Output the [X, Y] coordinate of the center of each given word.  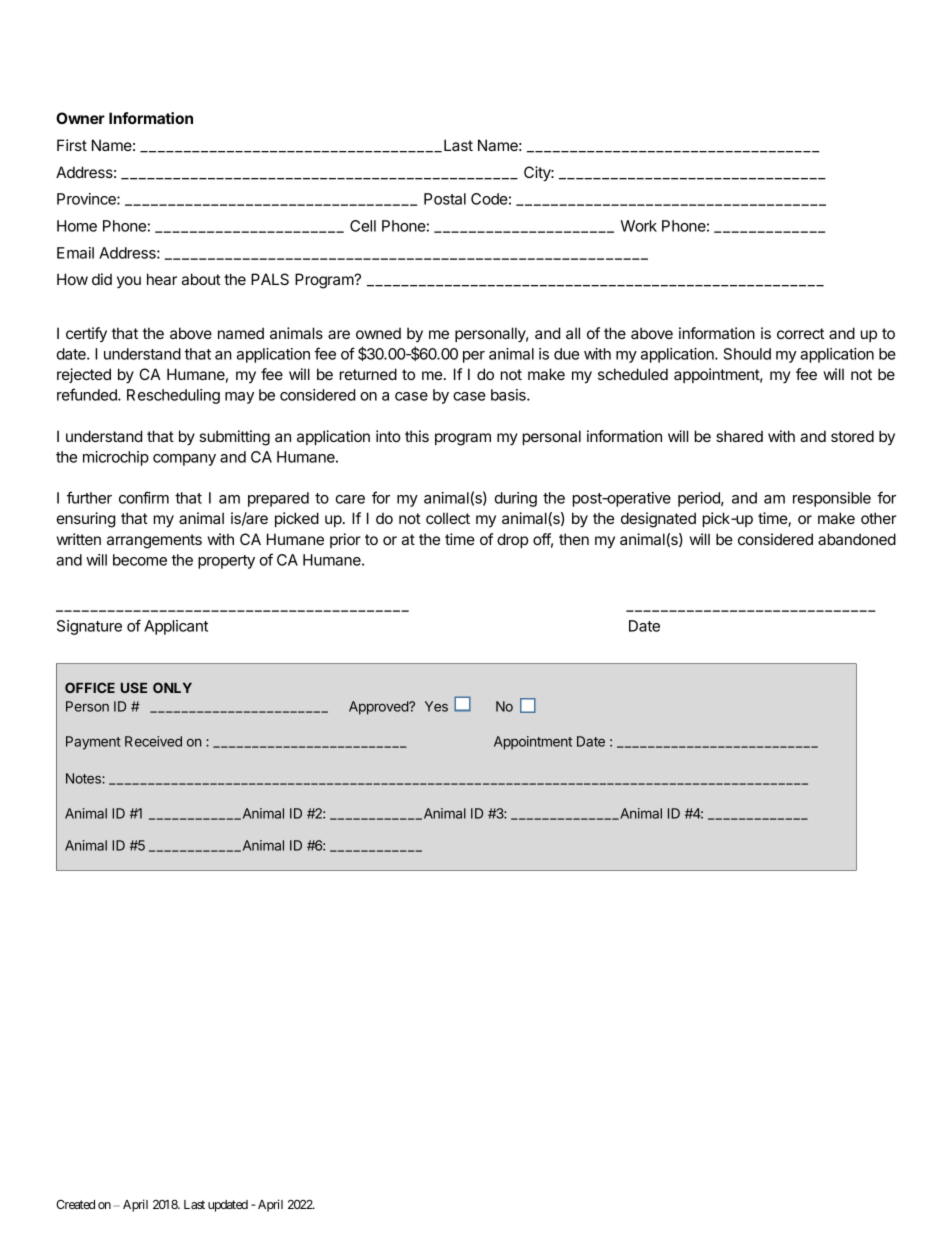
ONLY [172, 687]
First [72, 145]
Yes [436, 706]
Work [638, 226]
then [574, 539]
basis [509, 395]
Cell [363, 226]
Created [75, 1204]
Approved [379, 708]
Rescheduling [173, 396]
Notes [84, 778]
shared [739, 436]
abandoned [857, 539]
